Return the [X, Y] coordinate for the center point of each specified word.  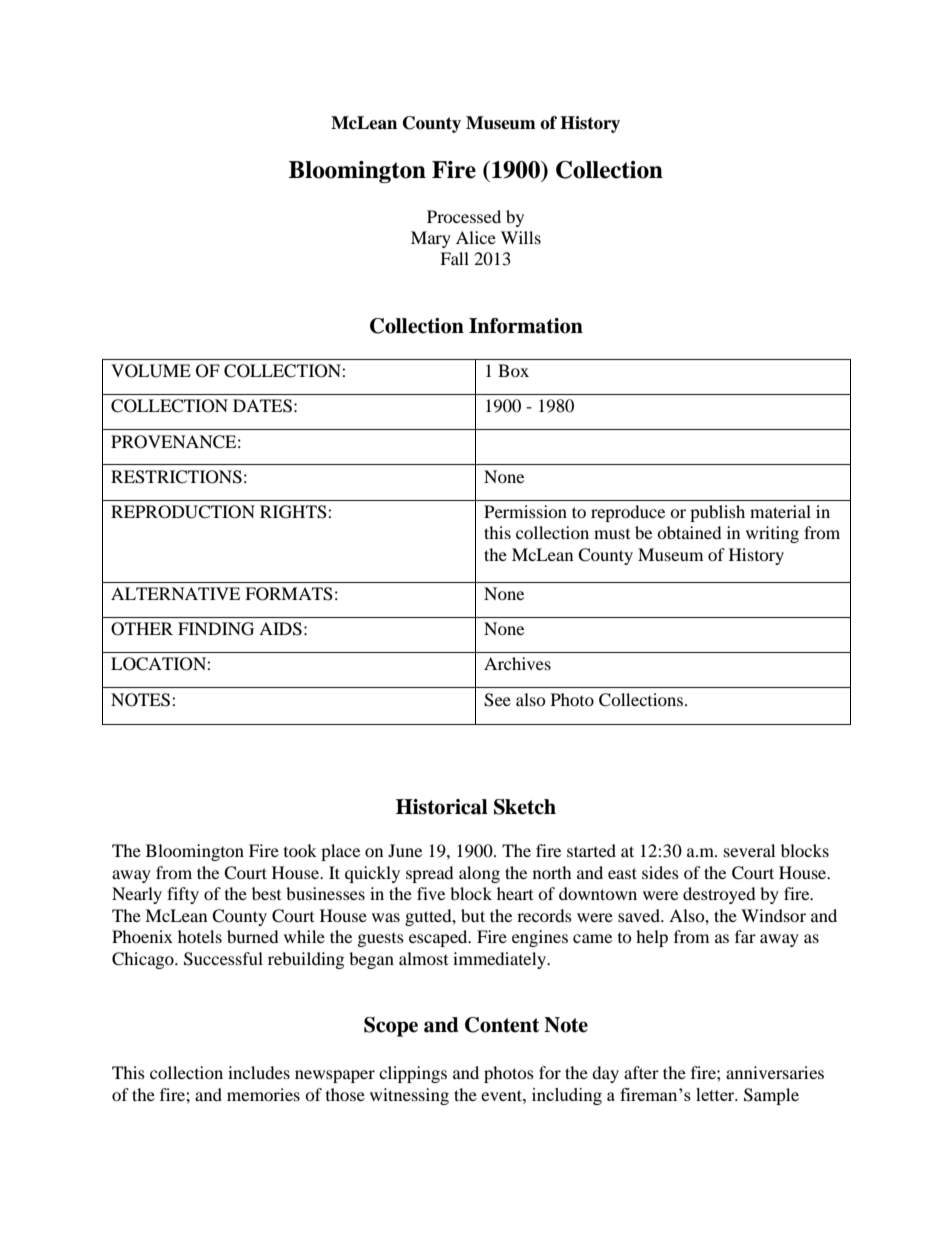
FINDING [216, 629]
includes [259, 1072]
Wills [521, 237]
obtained [689, 532]
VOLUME [151, 371]
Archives [517, 663]
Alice [476, 237]
